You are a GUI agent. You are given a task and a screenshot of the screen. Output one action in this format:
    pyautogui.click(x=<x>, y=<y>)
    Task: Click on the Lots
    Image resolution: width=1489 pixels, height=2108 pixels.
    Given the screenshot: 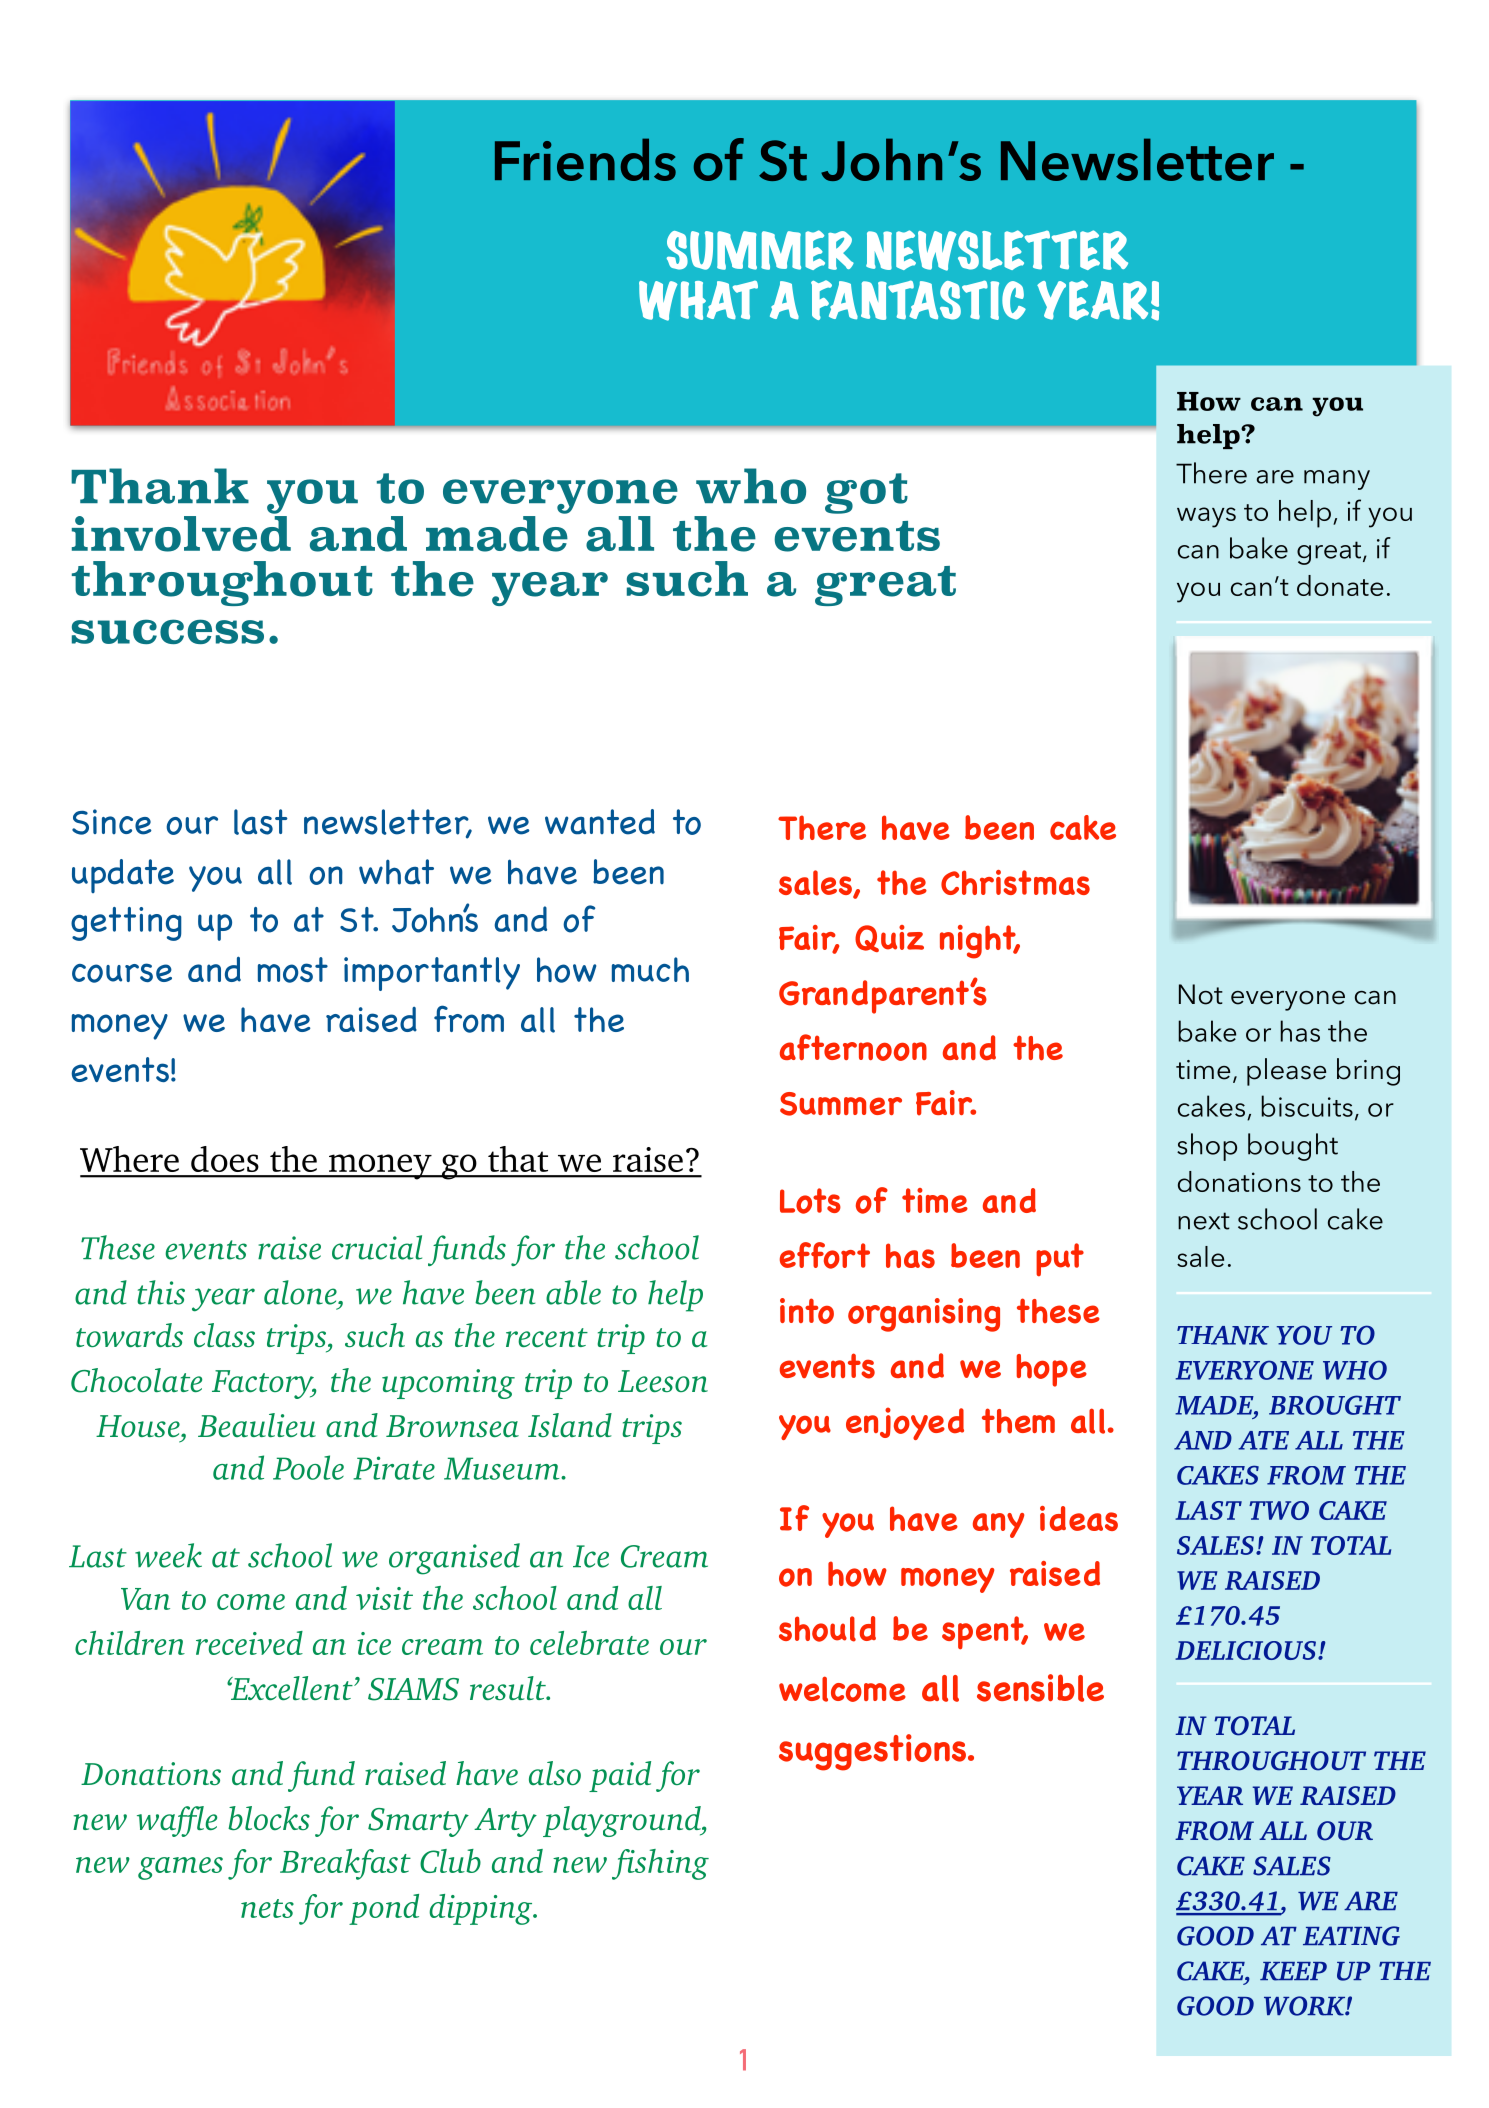 What is the action you would take?
    pyautogui.click(x=810, y=1201)
